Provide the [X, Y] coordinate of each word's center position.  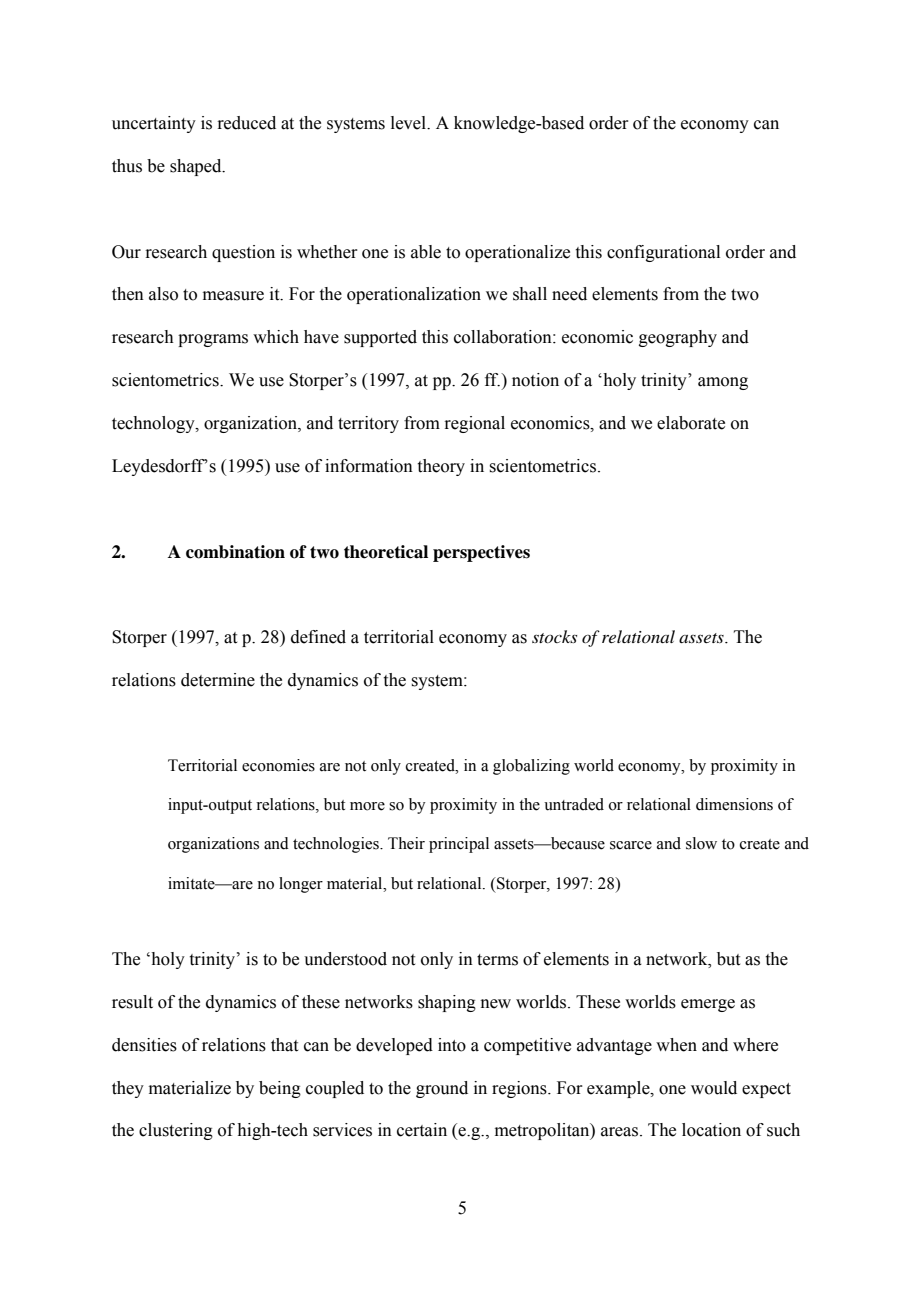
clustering [176, 1131]
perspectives [481, 553]
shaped [197, 167]
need [569, 294]
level [409, 123]
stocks [554, 636]
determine [218, 680]
